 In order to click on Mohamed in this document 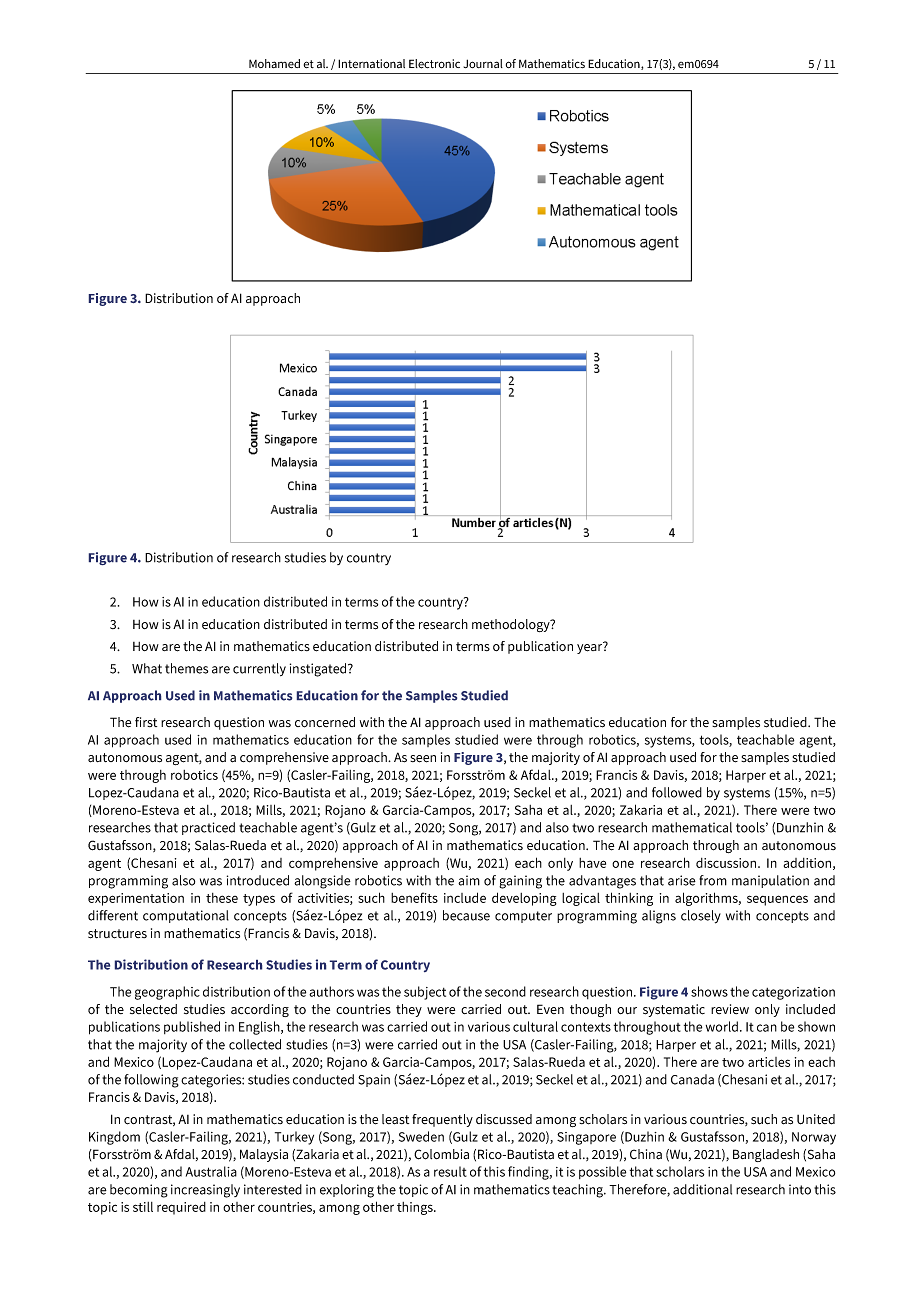, I will do `click(274, 63)`.
